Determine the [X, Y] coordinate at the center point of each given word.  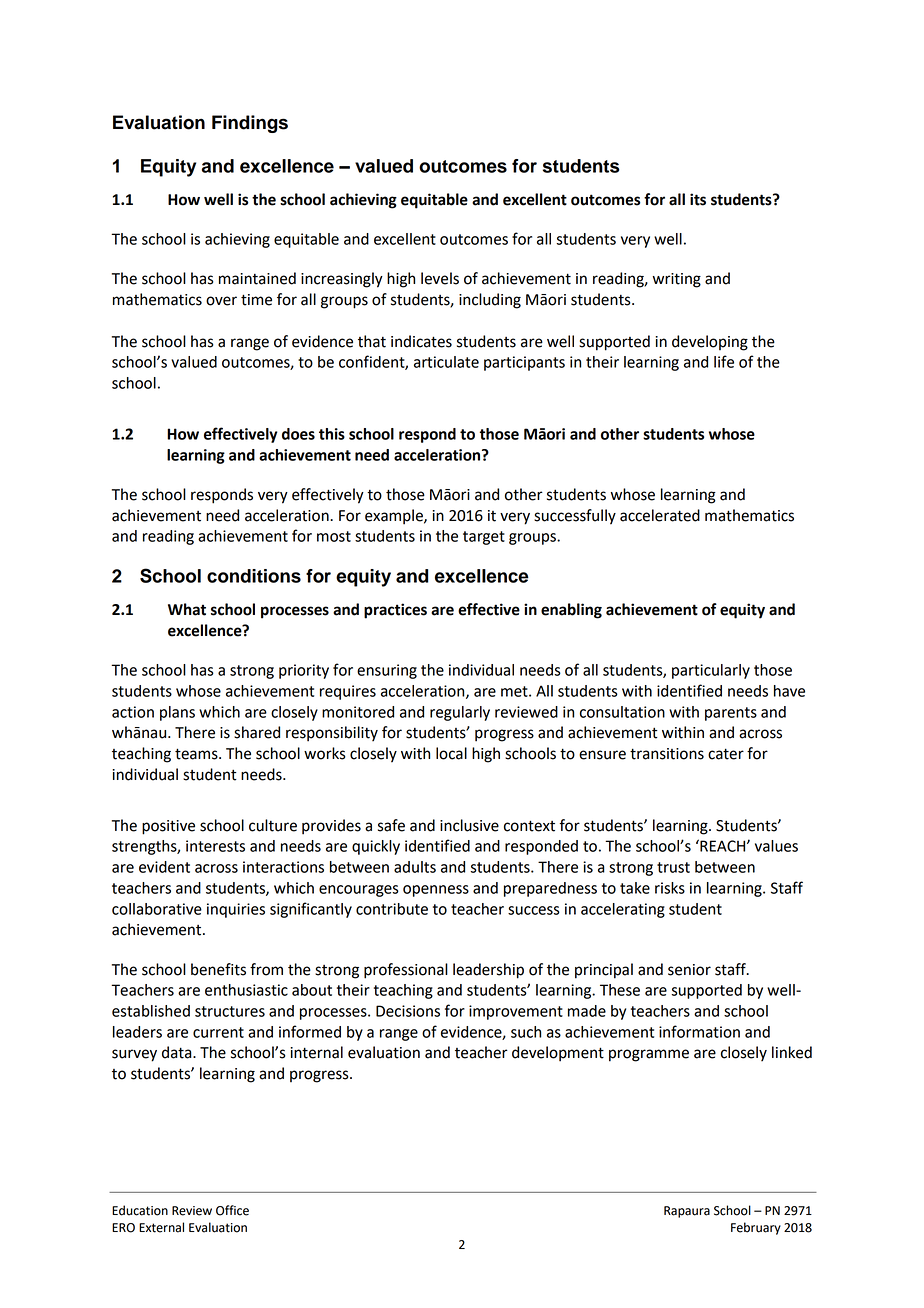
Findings [250, 124]
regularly [460, 713]
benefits [218, 969]
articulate [446, 362]
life [724, 361]
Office [232, 1210]
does [298, 434]
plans [177, 713]
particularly [711, 671]
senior [689, 970]
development [558, 1054]
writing [677, 280]
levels [440, 278]
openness [436, 891]
